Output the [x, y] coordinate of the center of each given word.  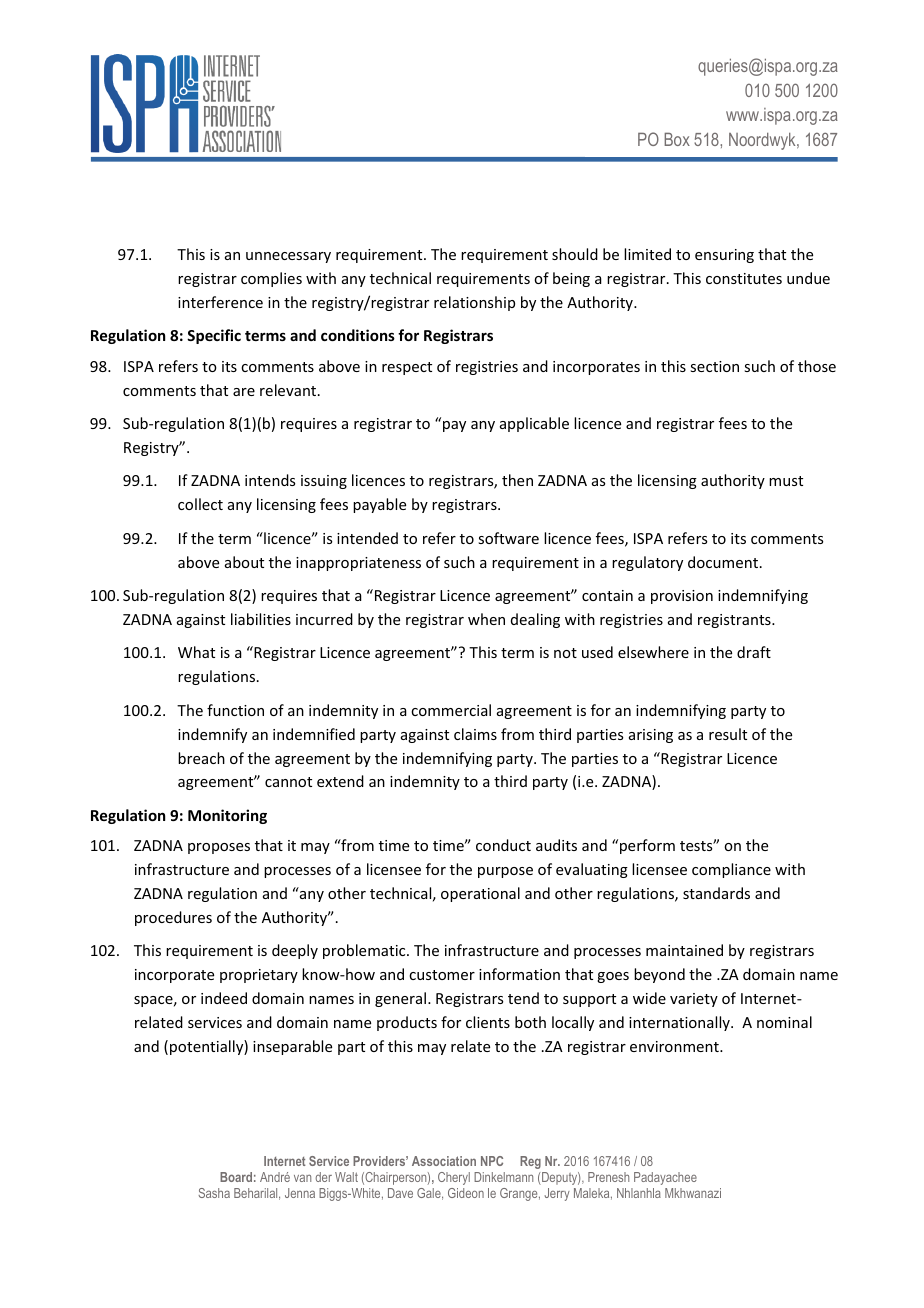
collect [200, 504]
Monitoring [227, 816]
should [575, 254]
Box [677, 139]
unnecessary [288, 257]
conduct [503, 845]
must [786, 481]
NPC [492, 1161]
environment [675, 1046]
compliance [731, 870]
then [517, 480]
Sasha [214, 1193]
